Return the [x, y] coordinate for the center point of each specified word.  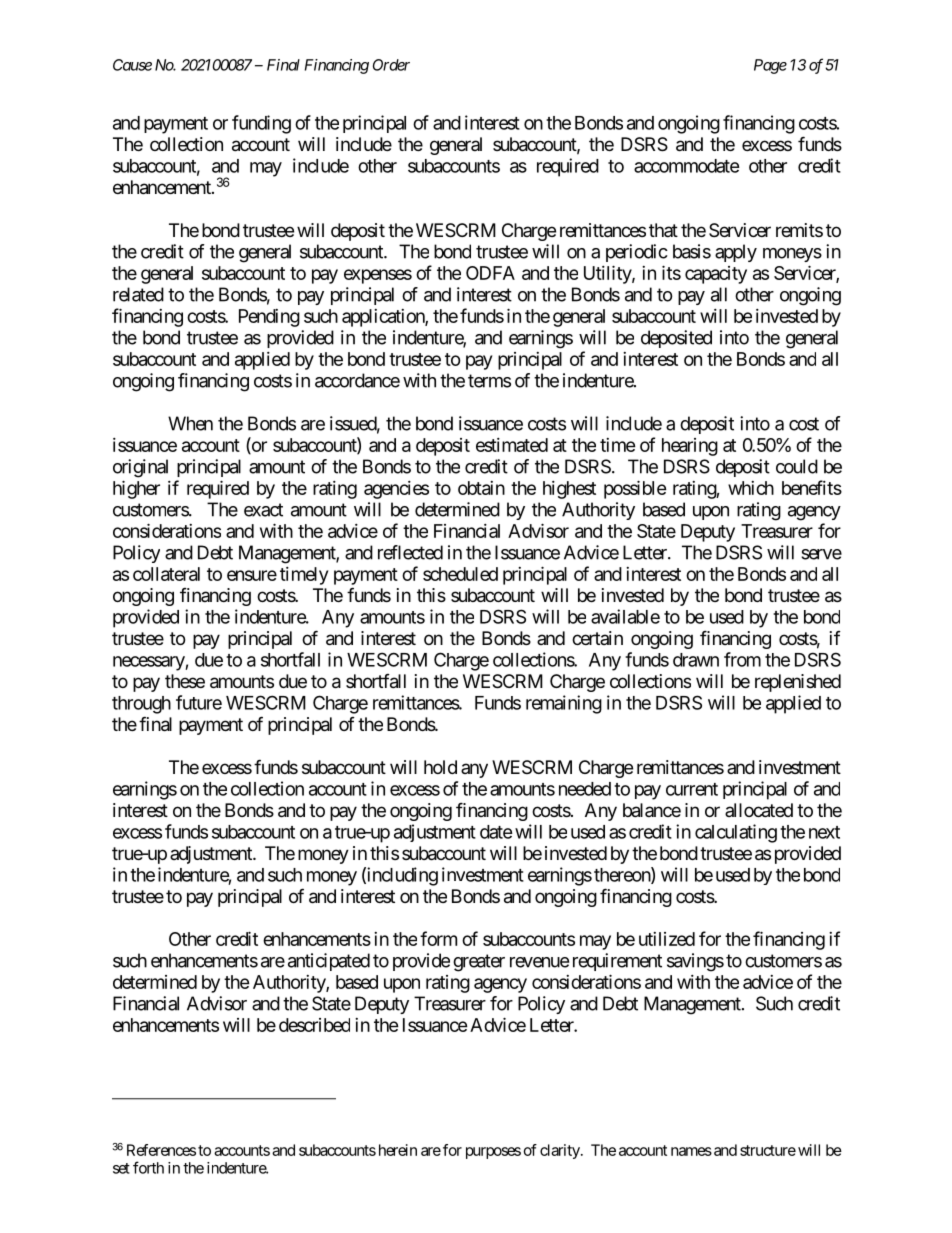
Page [770, 66]
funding [261, 124]
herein [398, 1150]
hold [440, 767]
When [190, 423]
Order [391, 65]
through [141, 705]
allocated [759, 810]
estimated [512, 445]
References [161, 1150]
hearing [690, 447]
